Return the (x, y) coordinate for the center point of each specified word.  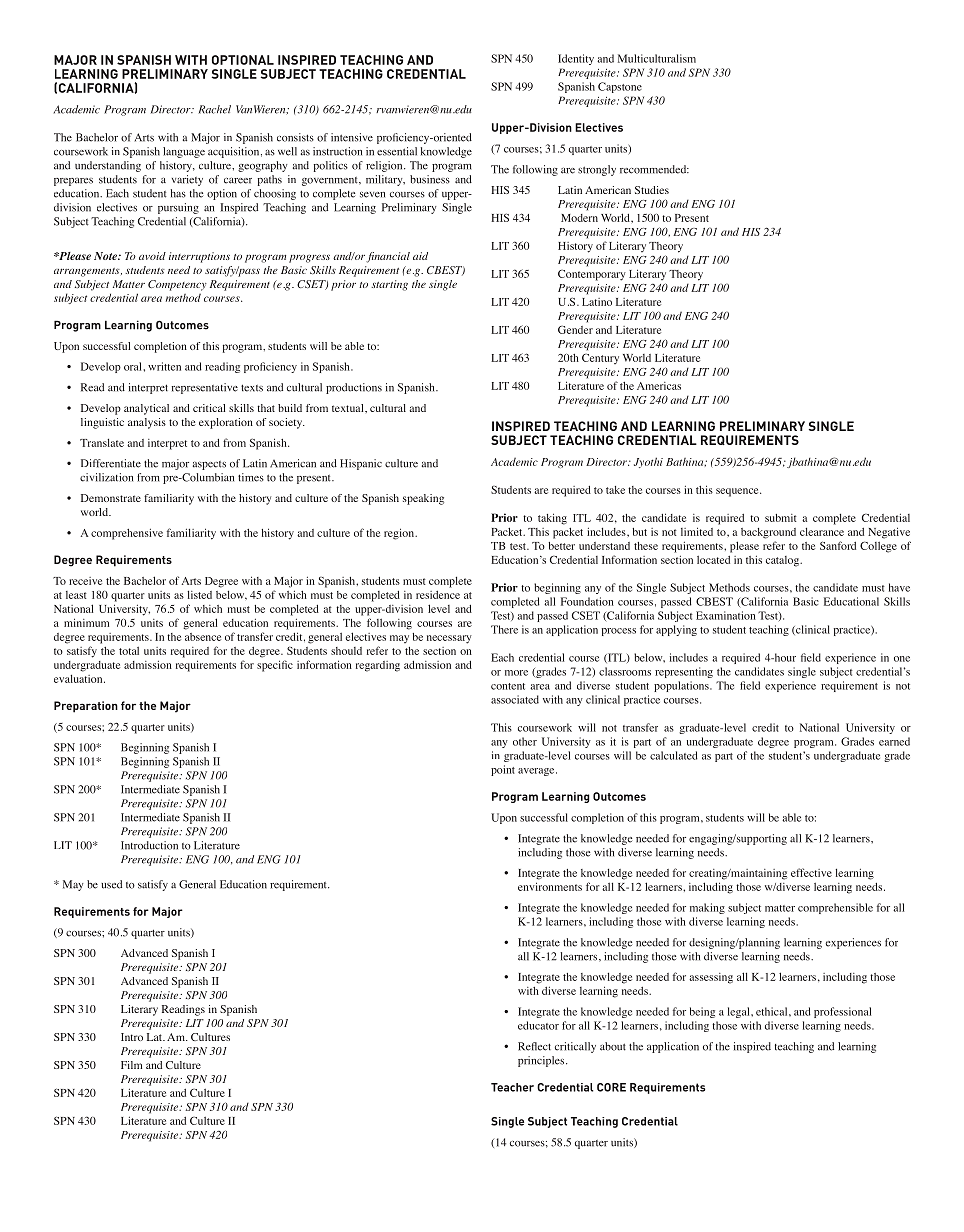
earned (894, 741)
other (525, 741)
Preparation (86, 707)
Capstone (620, 87)
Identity (576, 59)
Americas (659, 386)
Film (131, 1065)
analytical (146, 409)
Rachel (214, 109)
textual (349, 408)
